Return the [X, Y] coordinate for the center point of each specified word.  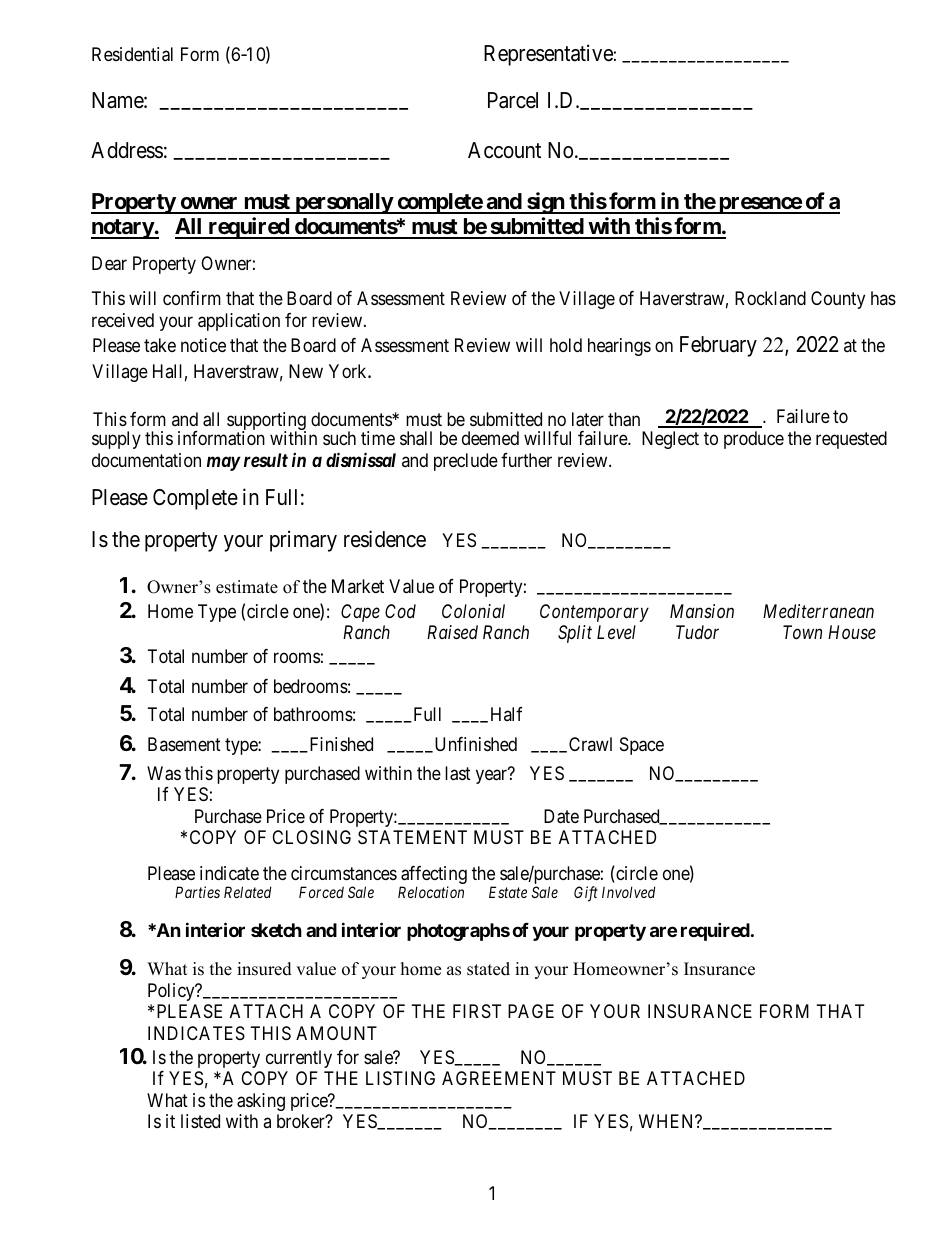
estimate [247, 587]
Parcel [513, 100]
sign [545, 203]
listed [200, 1121]
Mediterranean [818, 611]
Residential [132, 54]
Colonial [473, 611]
